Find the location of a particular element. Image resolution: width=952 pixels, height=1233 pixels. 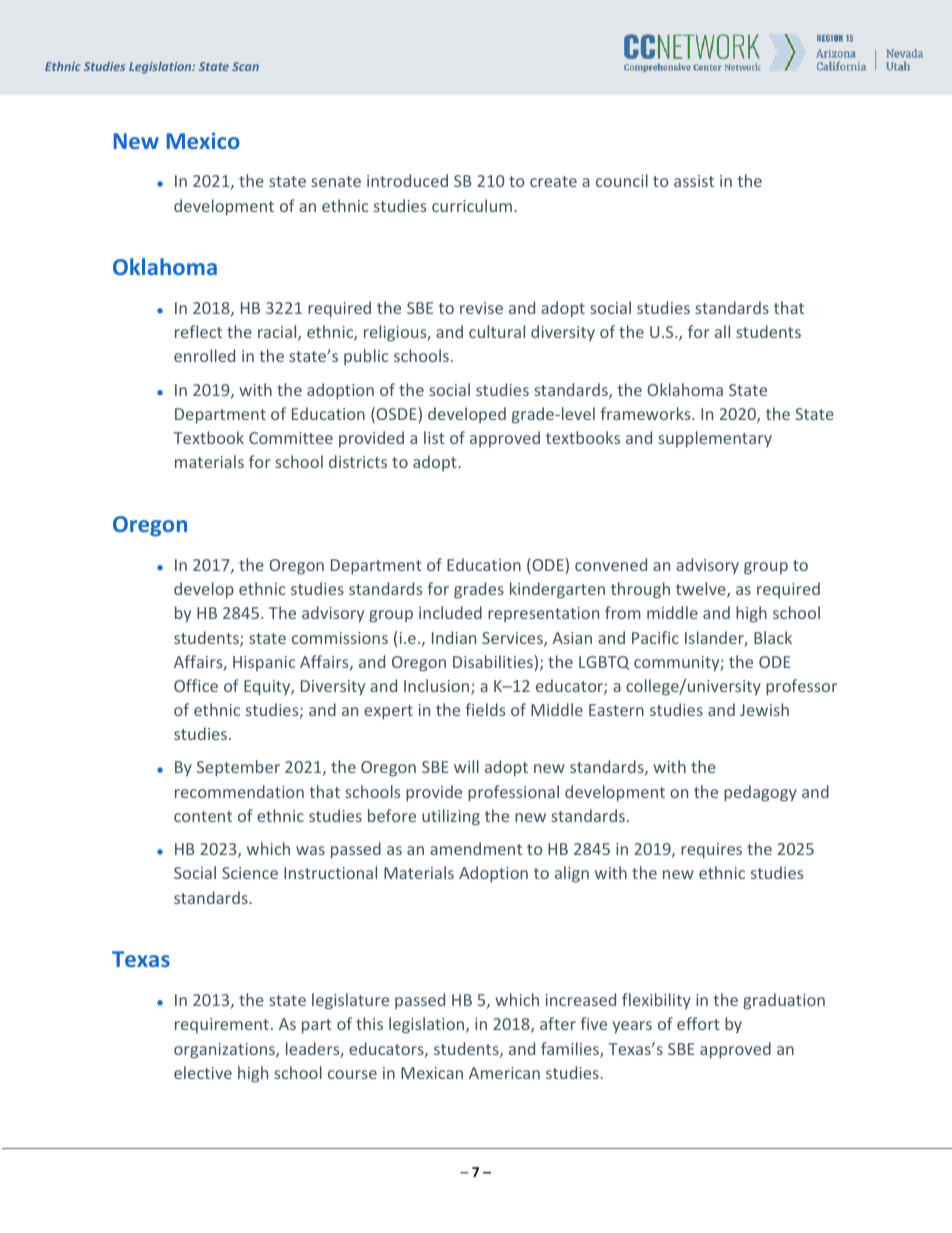

organizations is located at coordinates (225, 1051).
